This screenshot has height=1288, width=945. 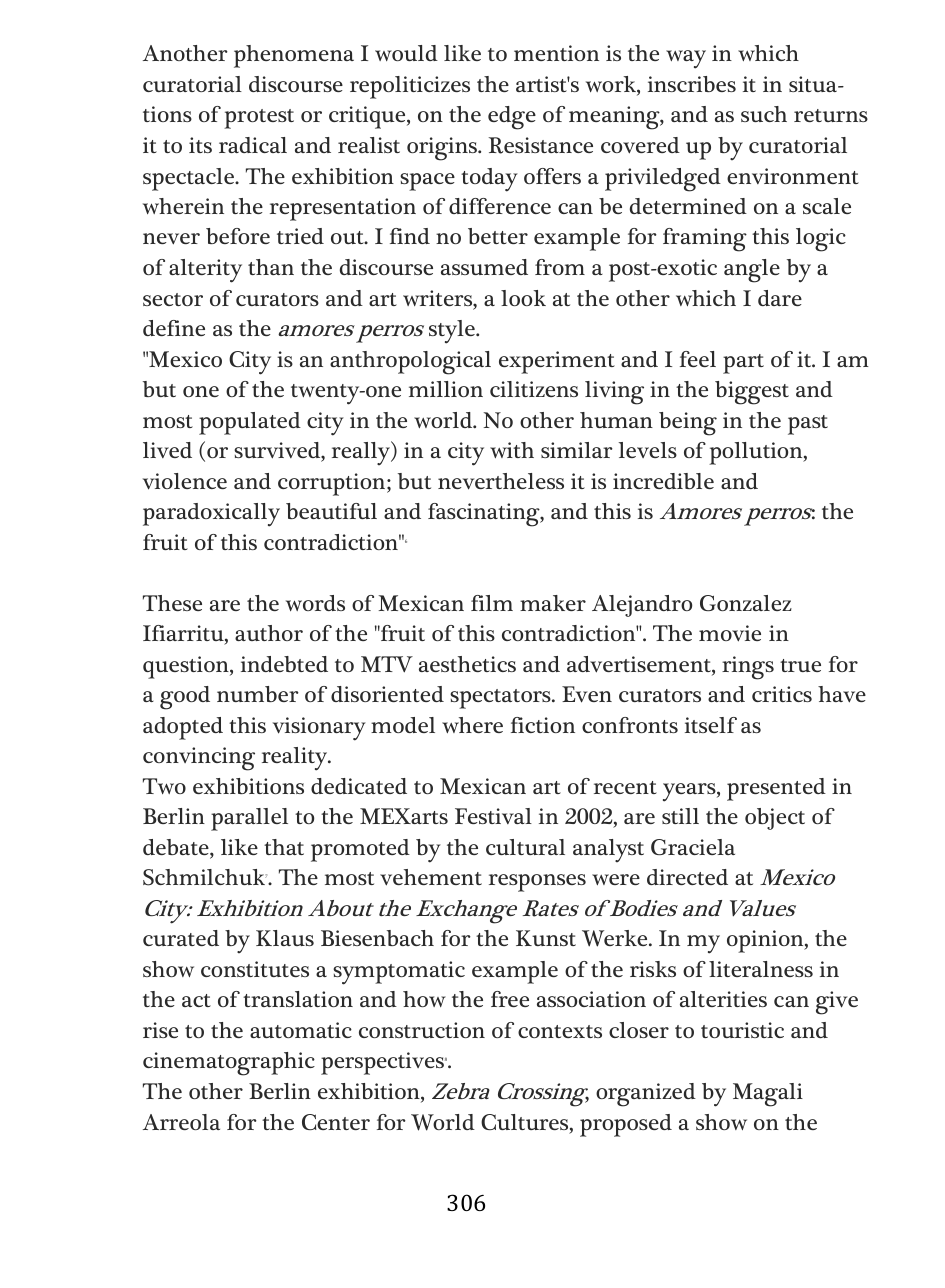 I want to click on with, so click(x=512, y=450).
